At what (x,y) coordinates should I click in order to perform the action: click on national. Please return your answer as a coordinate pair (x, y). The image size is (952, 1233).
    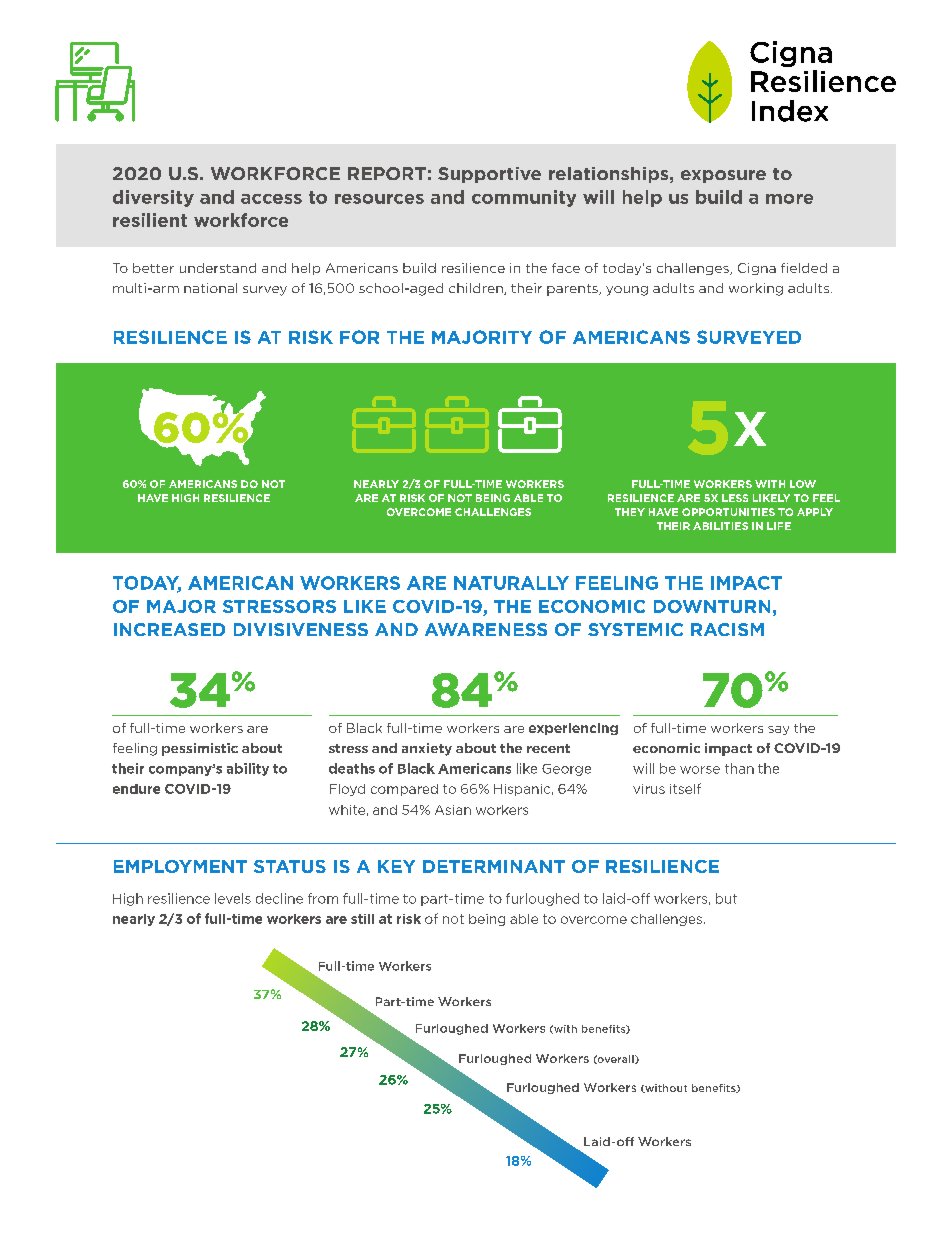
    Looking at the image, I should click on (210, 288).
